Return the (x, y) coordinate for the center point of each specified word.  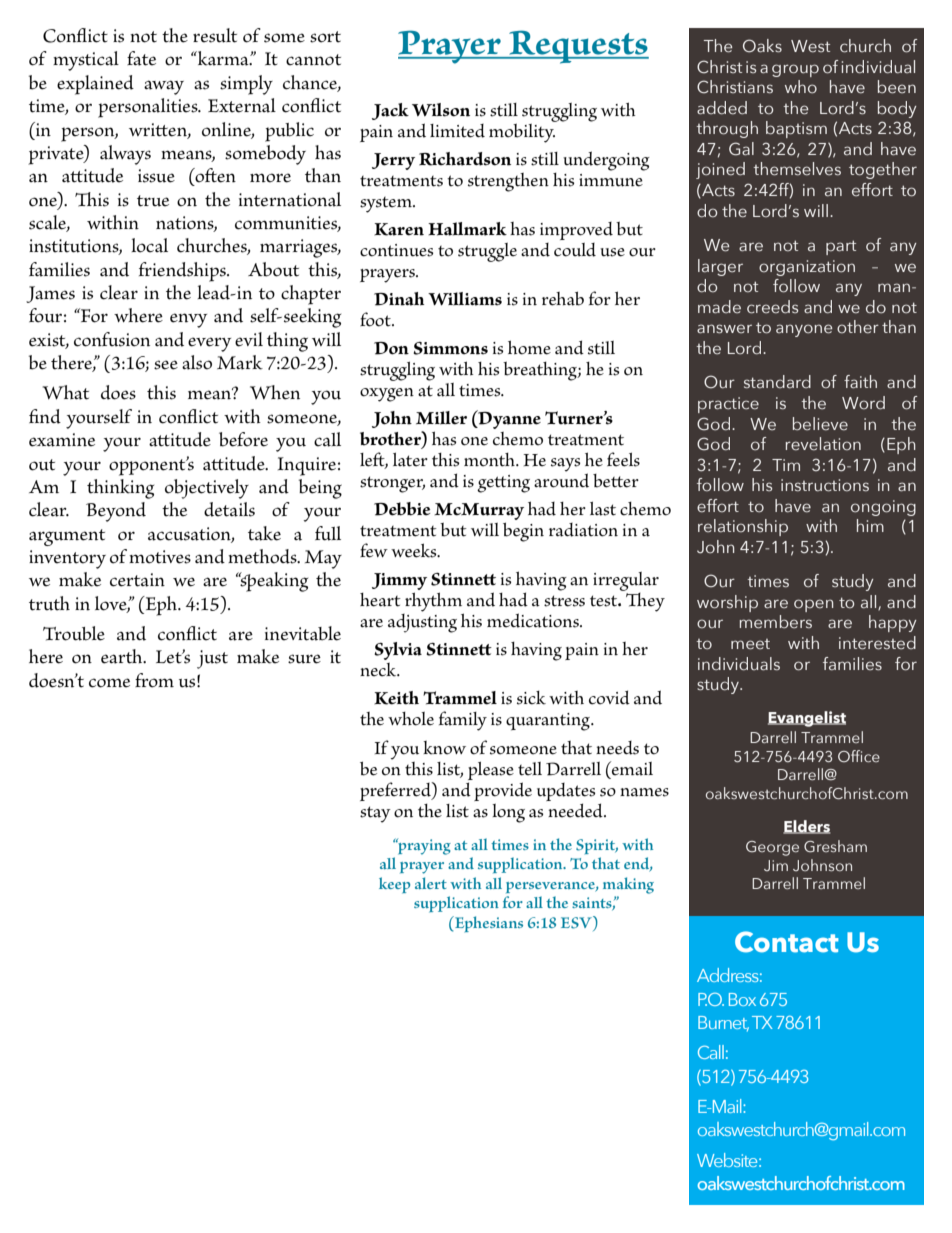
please (491, 771)
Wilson (441, 110)
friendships (183, 272)
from (154, 680)
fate (141, 58)
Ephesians (487, 924)
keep (394, 885)
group (795, 70)
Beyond (116, 512)
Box (742, 999)
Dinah (399, 299)
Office (859, 756)
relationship (743, 527)
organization (807, 268)
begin (523, 532)
